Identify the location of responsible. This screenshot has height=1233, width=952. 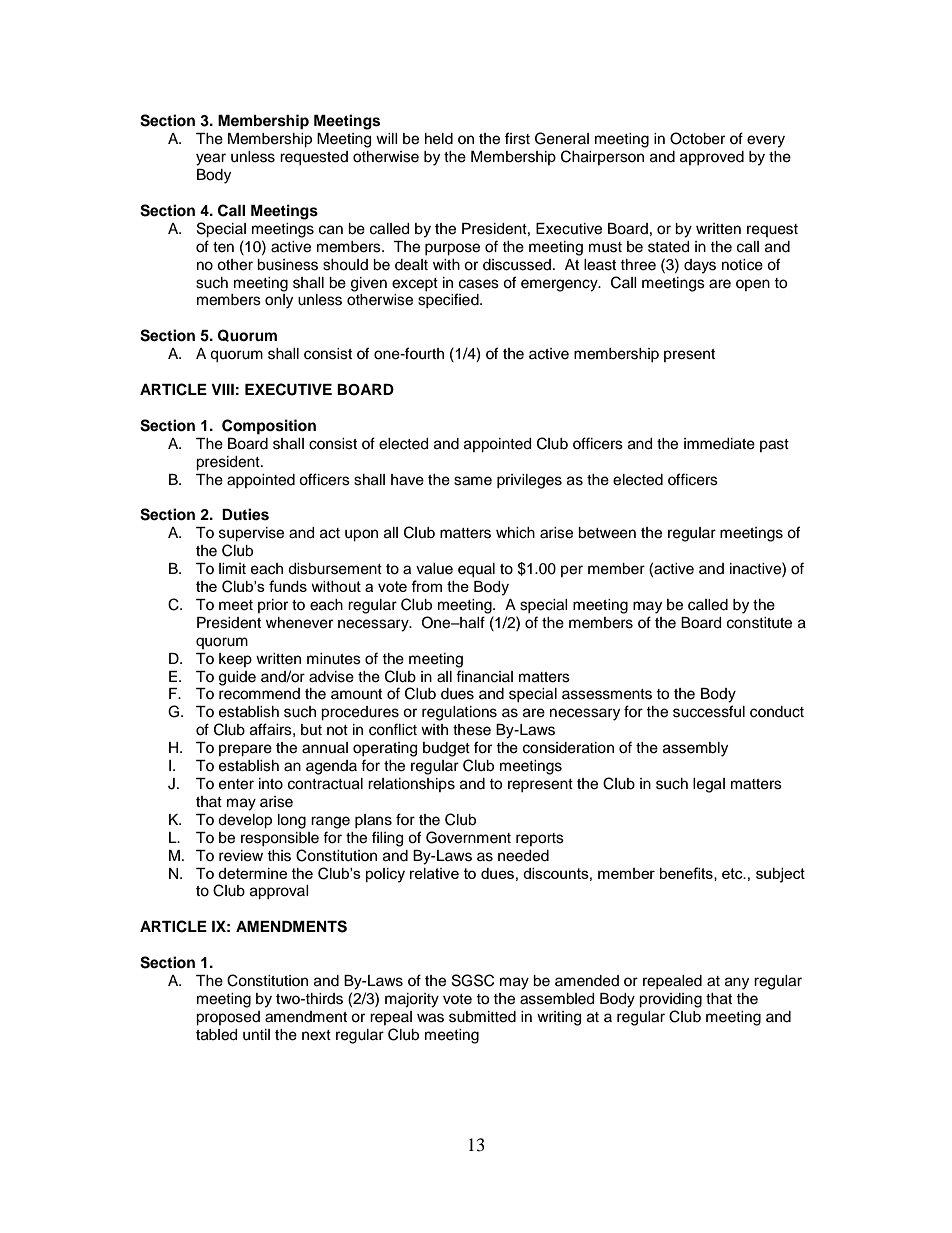
(280, 839).
